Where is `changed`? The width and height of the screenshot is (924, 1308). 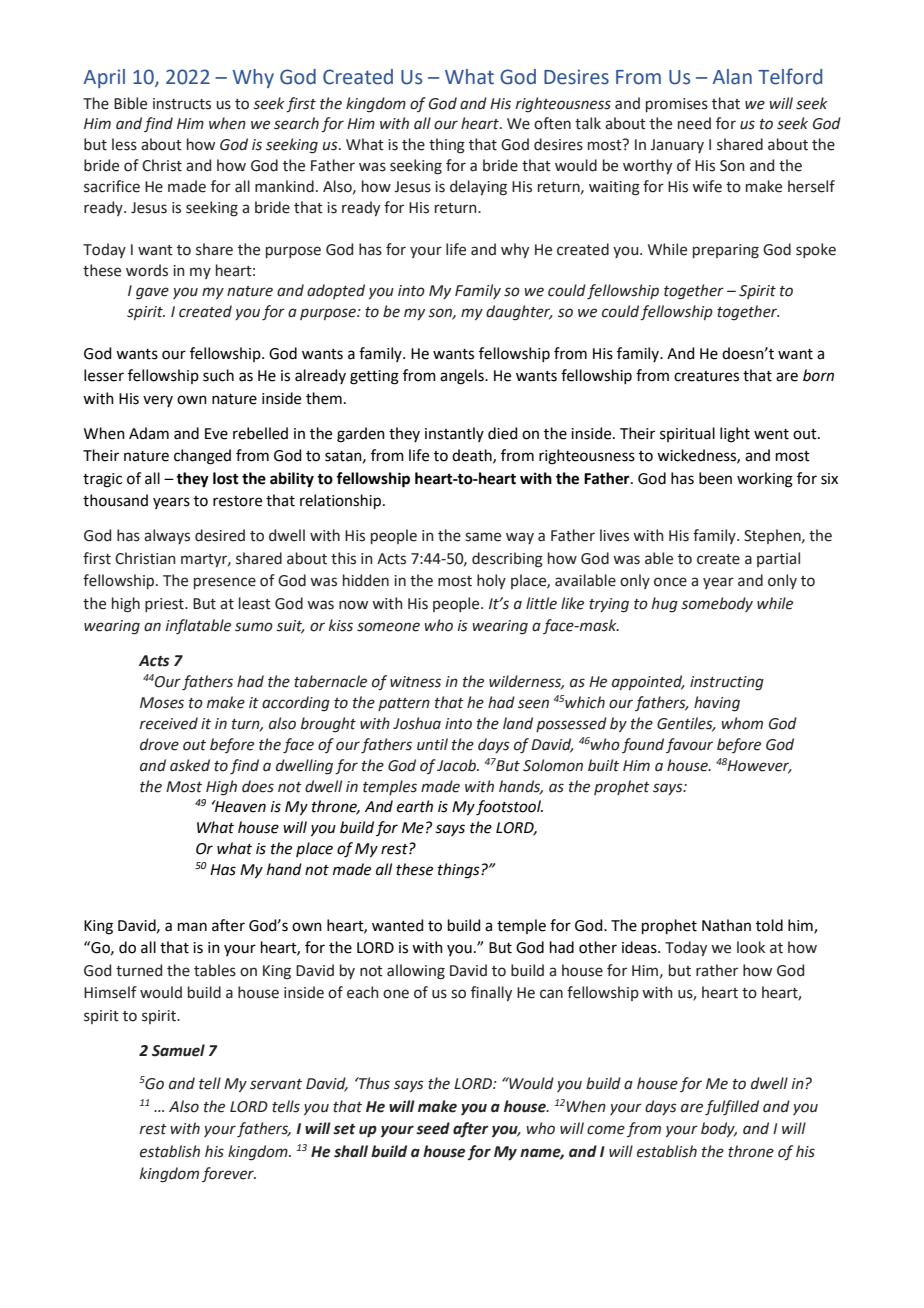 changed is located at coordinates (202, 457).
